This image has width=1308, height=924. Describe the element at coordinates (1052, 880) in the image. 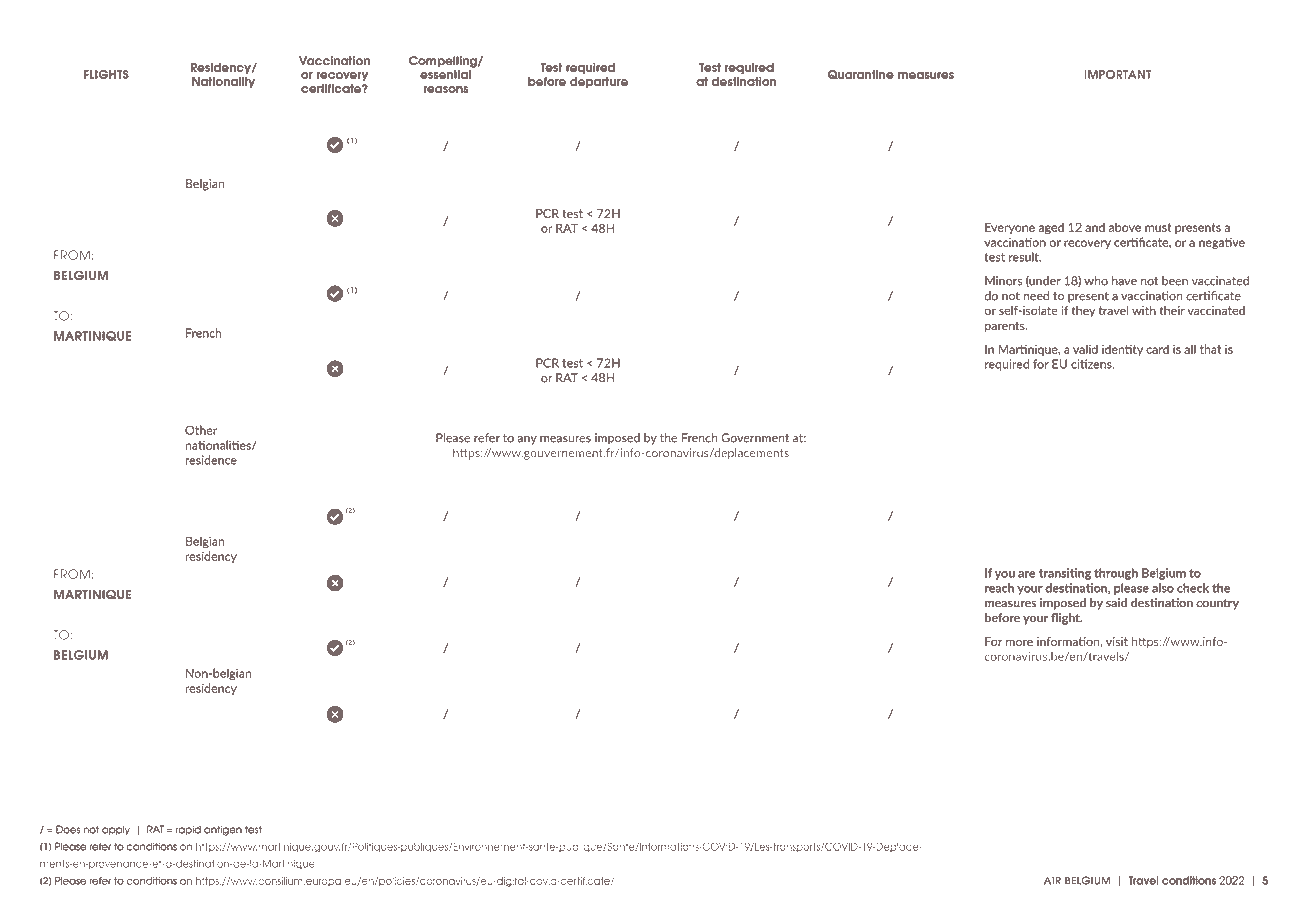

I see `AIR` at that location.
